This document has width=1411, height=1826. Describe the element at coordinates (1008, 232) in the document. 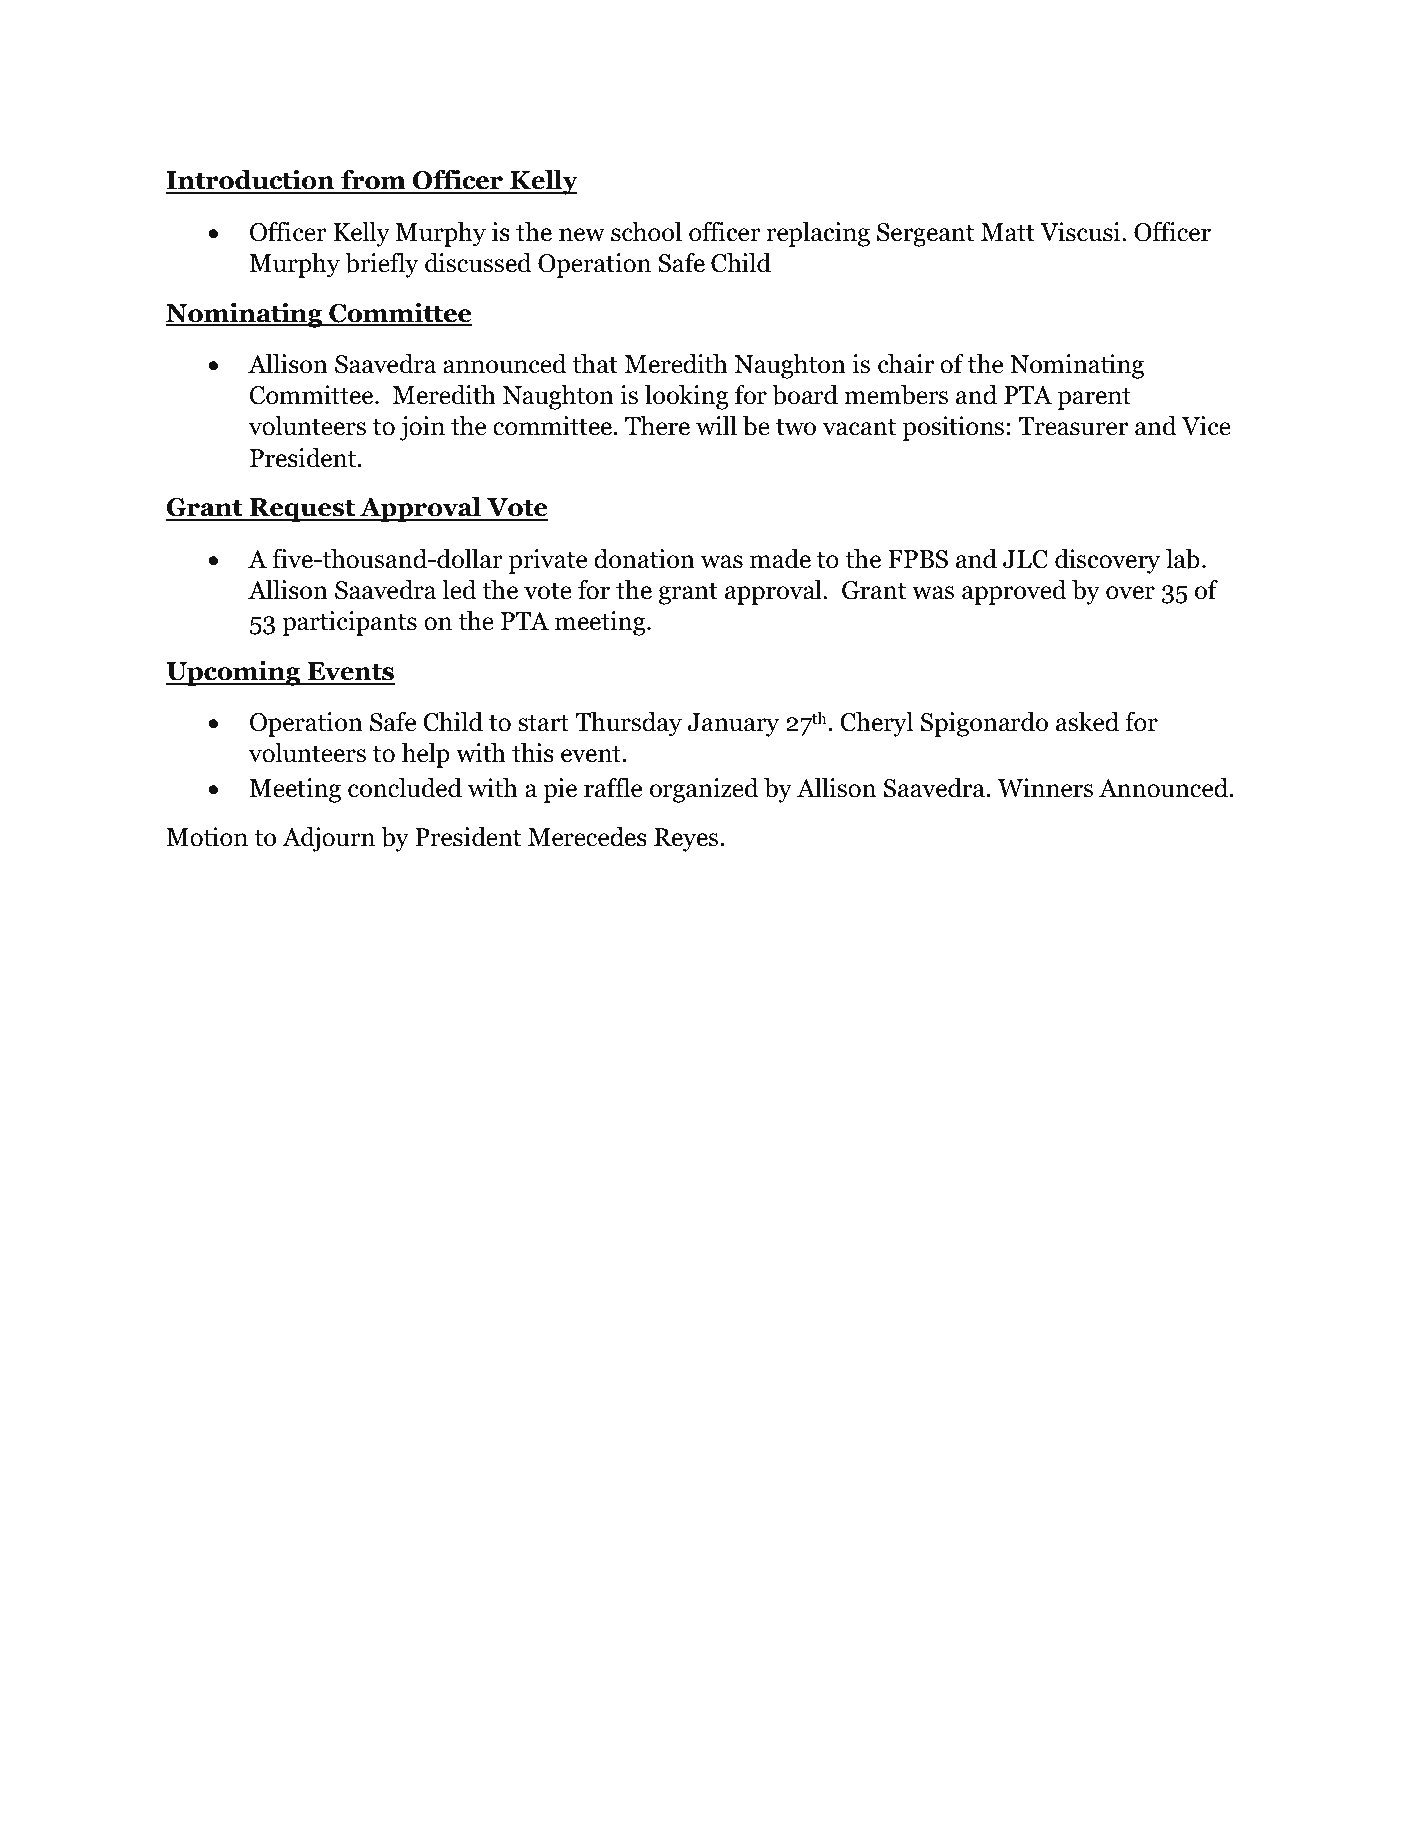

I see `Matt` at that location.
